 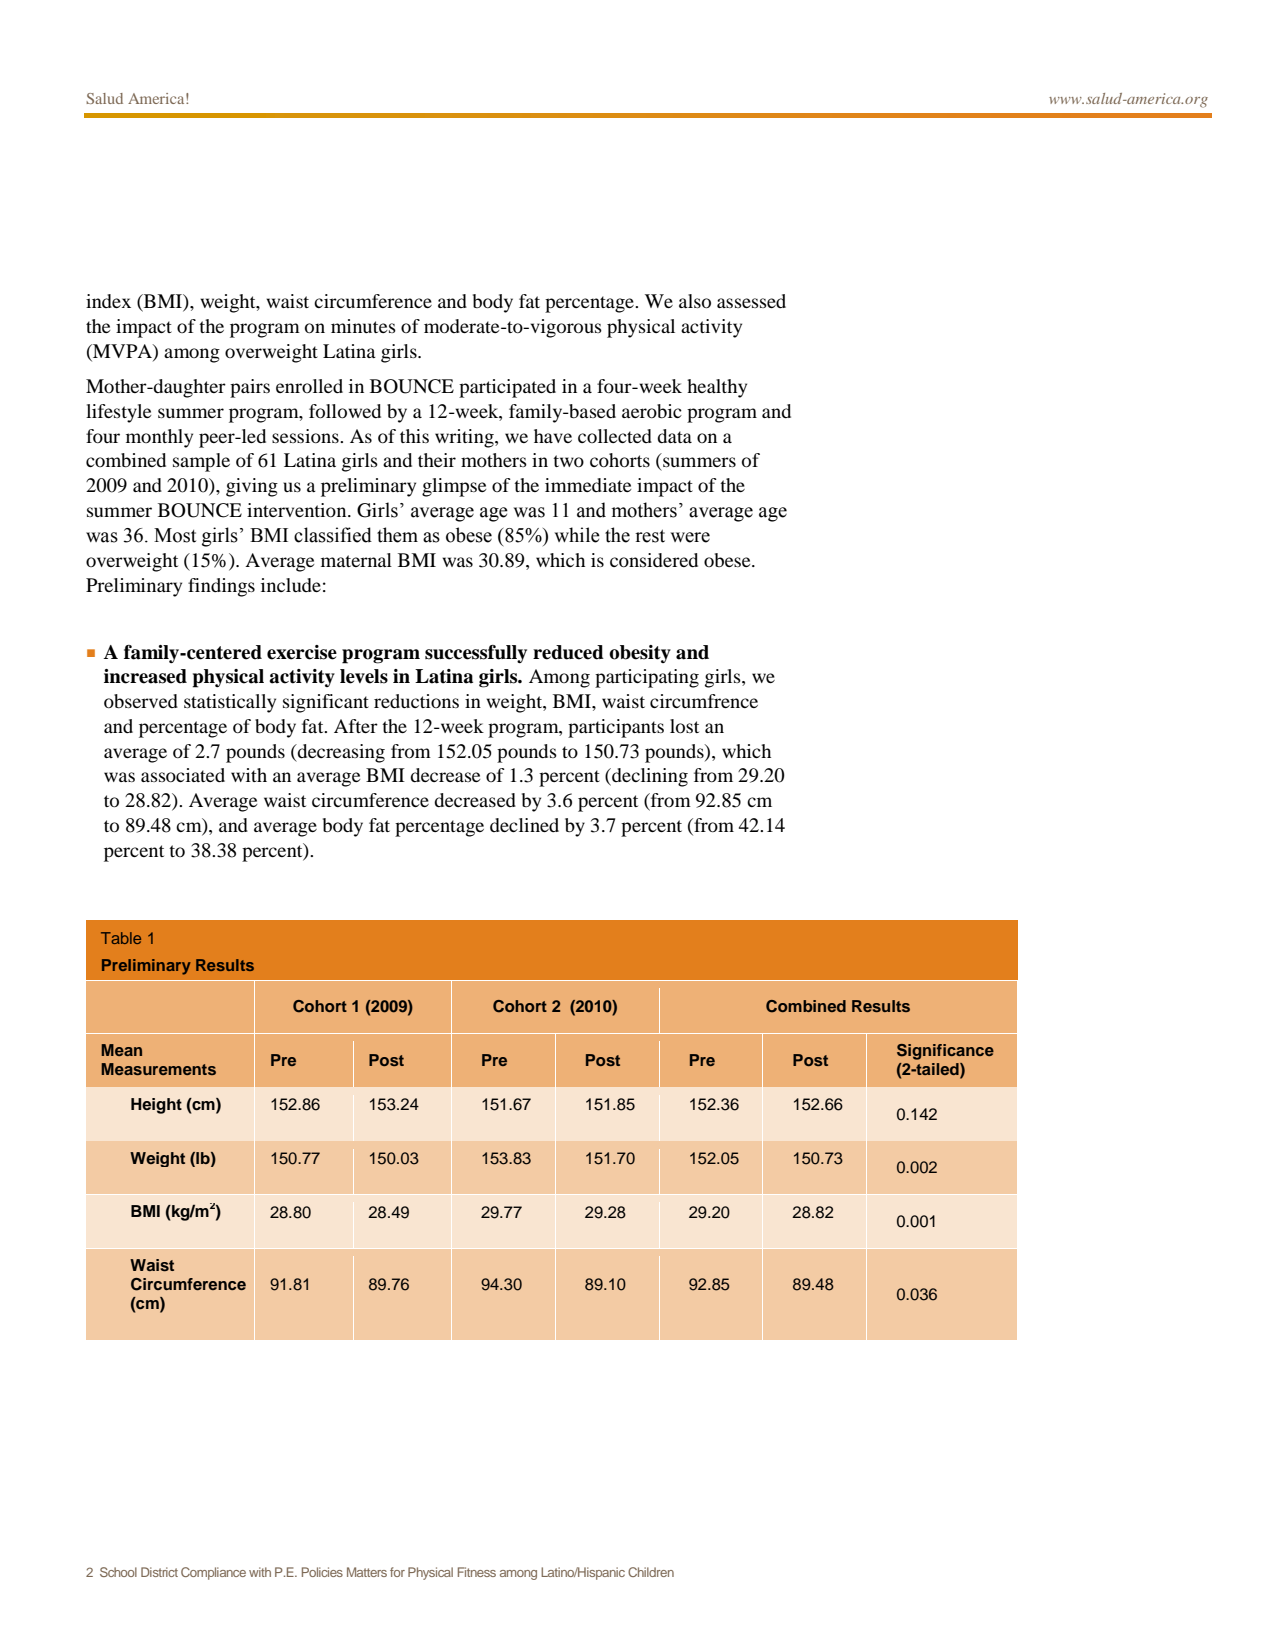 I want to click on Compliance, so click(x=213, y=1573).
